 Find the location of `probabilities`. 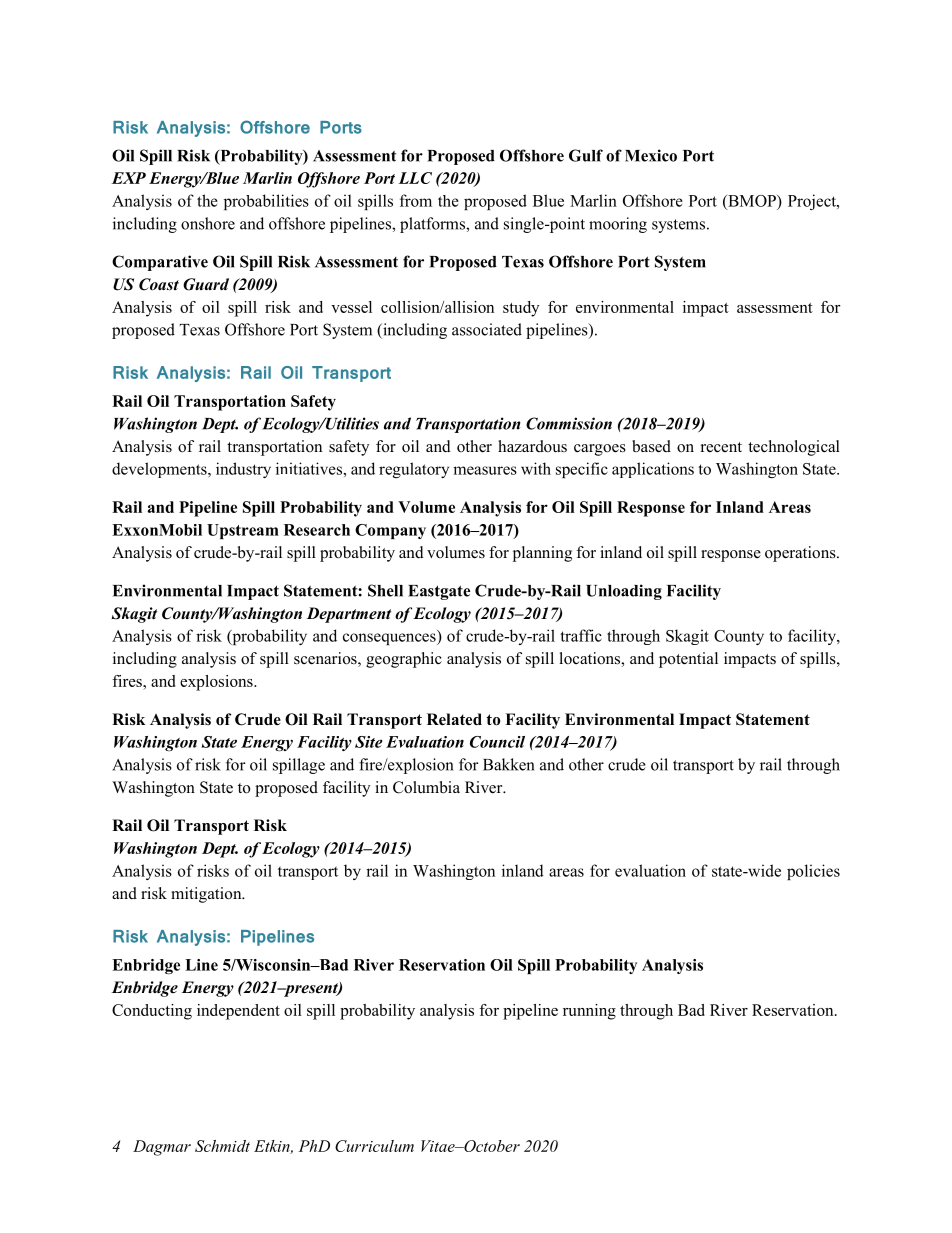

probabilities is located at coordinates (266, 202).
